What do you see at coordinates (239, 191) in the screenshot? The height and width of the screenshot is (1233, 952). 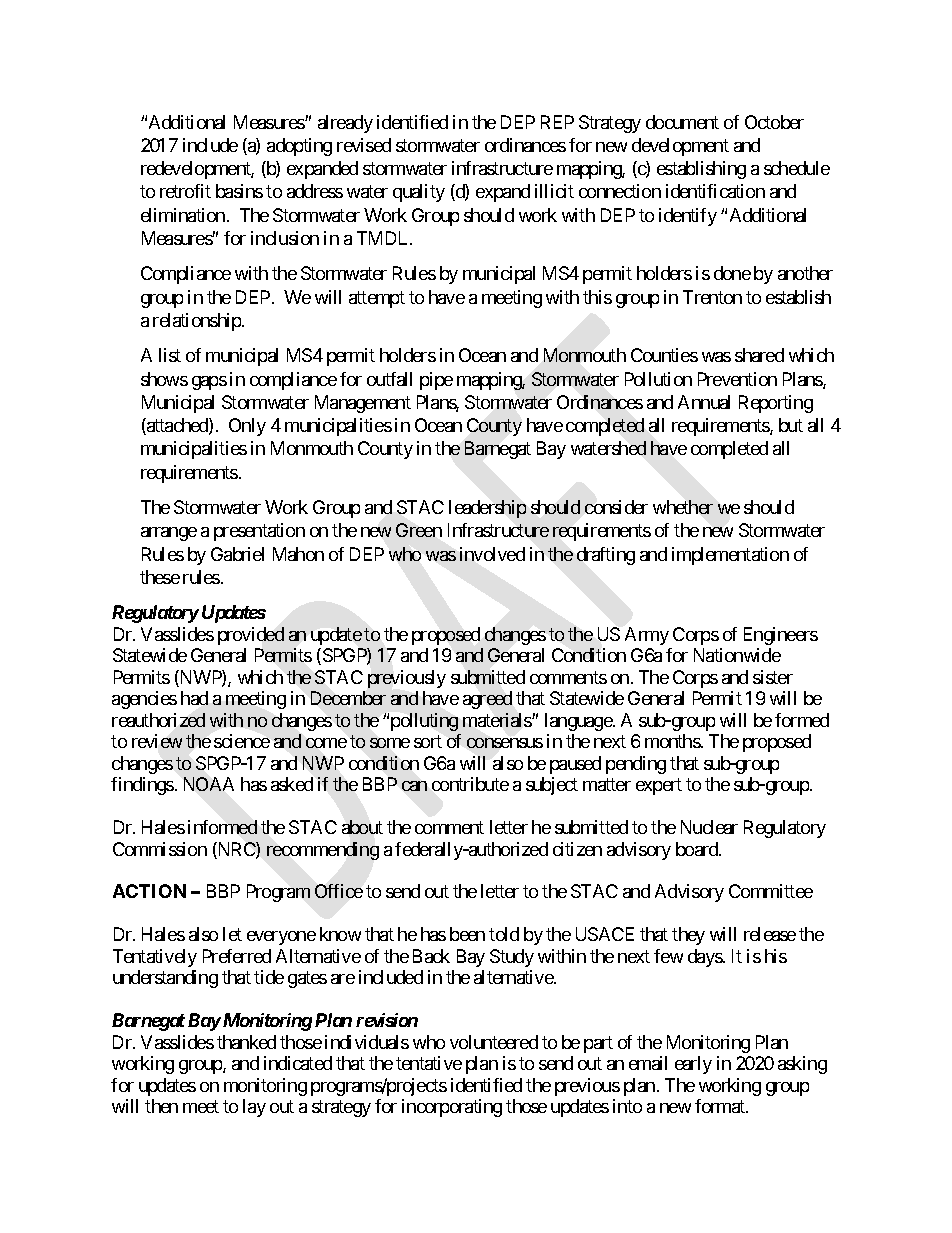 I see `basins` at bounding box center [239, 191].
